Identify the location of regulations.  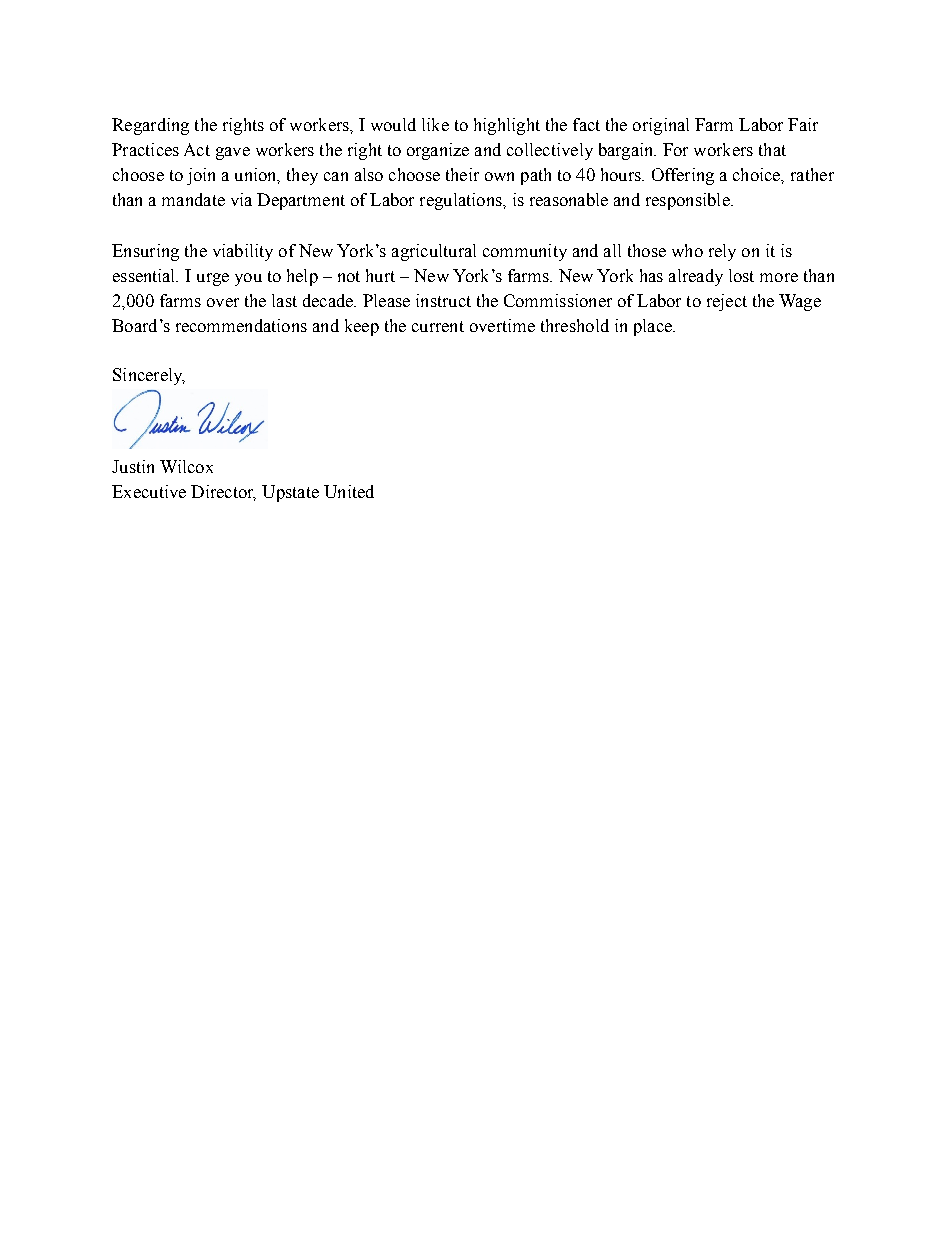
(462, 201).
